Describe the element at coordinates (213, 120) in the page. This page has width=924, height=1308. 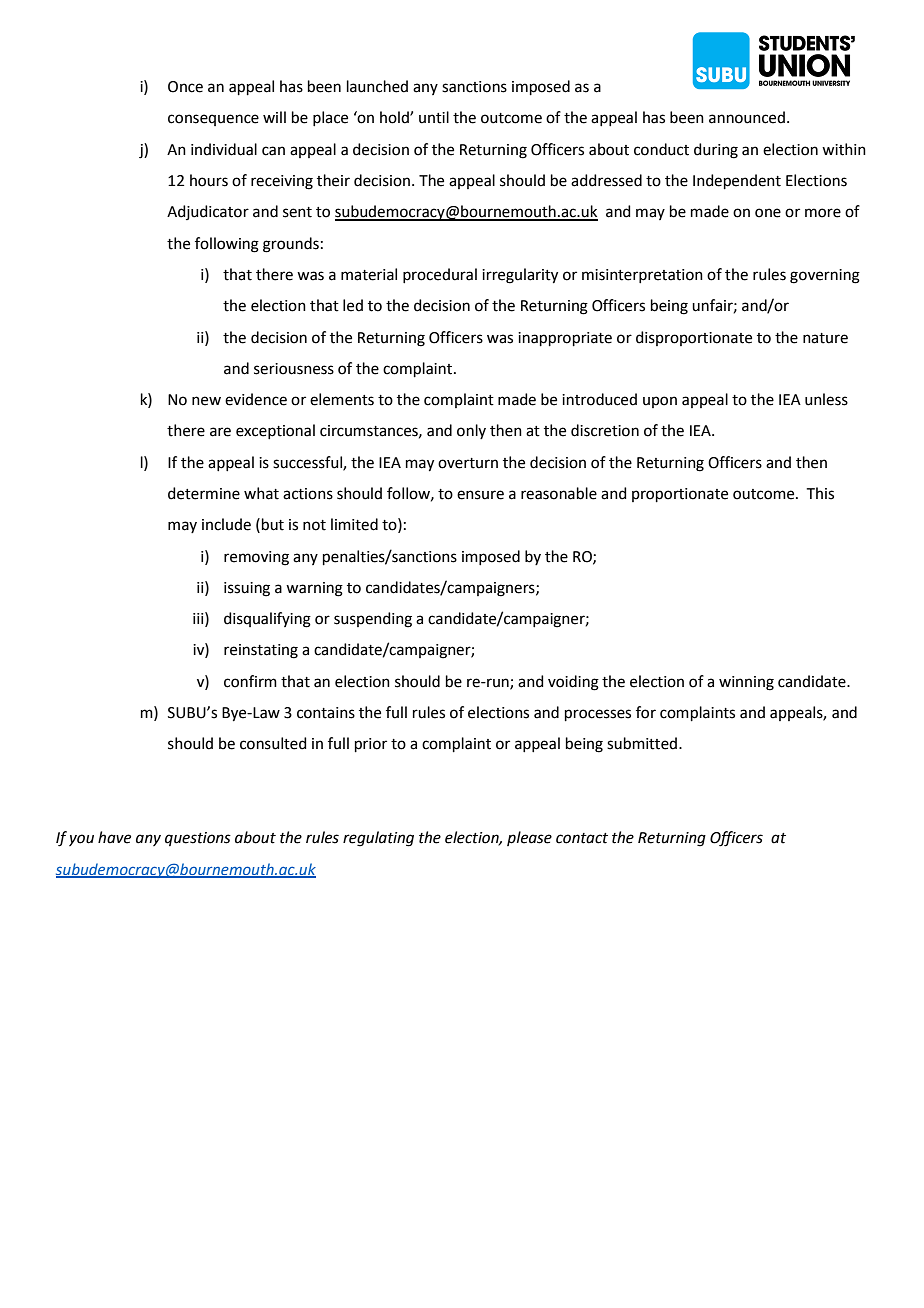
I see `consequence` at that location.
